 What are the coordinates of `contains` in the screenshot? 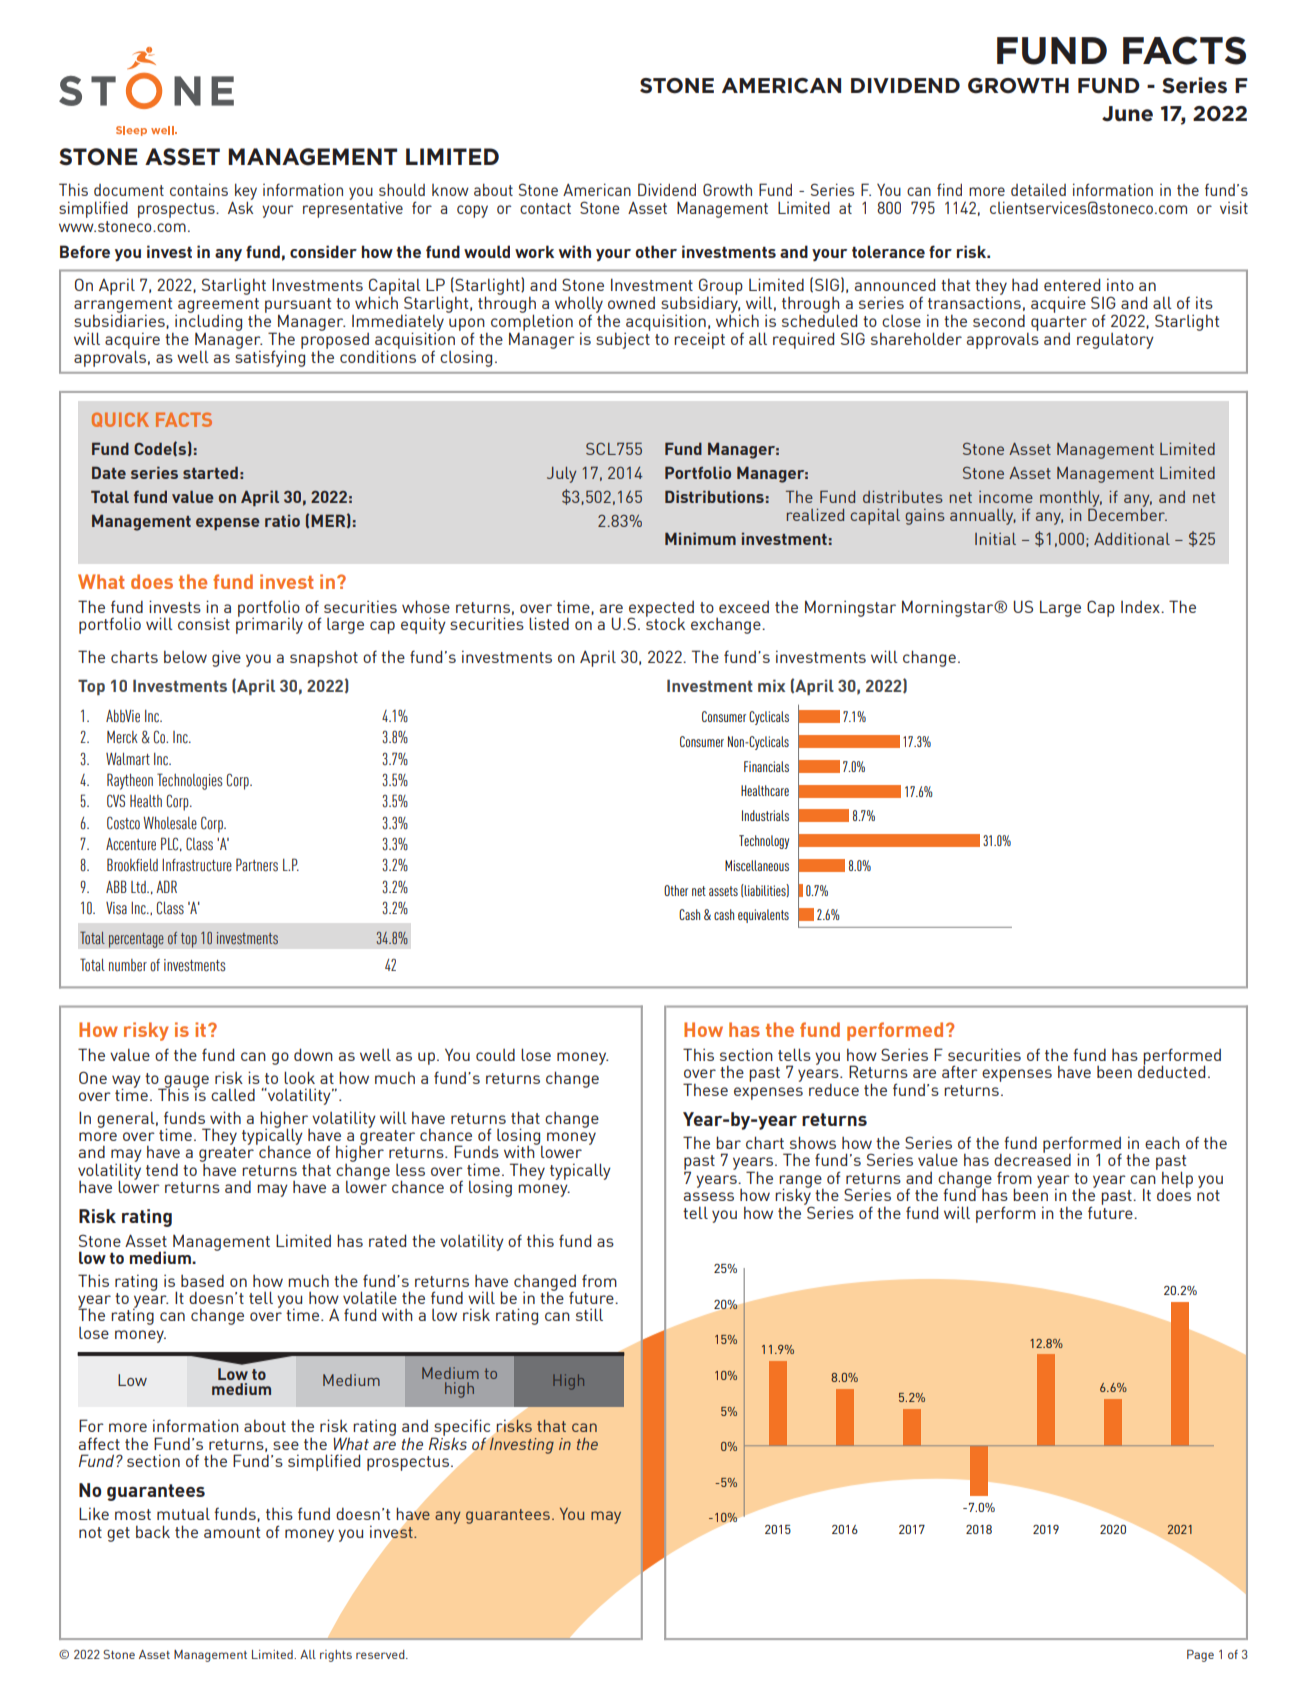 It's located at (199, 189).
